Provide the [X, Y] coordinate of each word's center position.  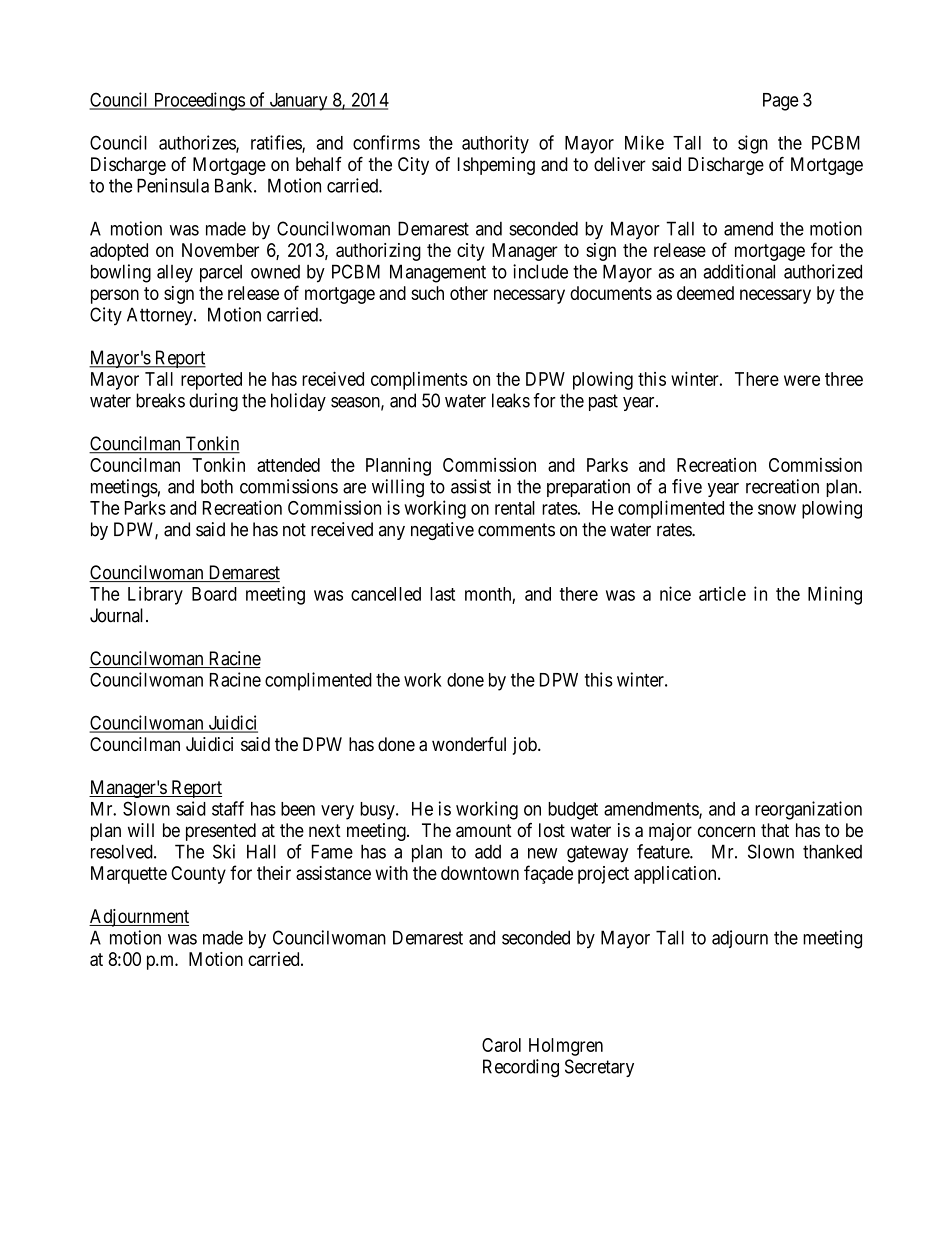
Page [781, 102]
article [722, 593]
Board [214, 594]
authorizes [198, 143]
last [442, 594]
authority [495, 144]
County [198, 875]
